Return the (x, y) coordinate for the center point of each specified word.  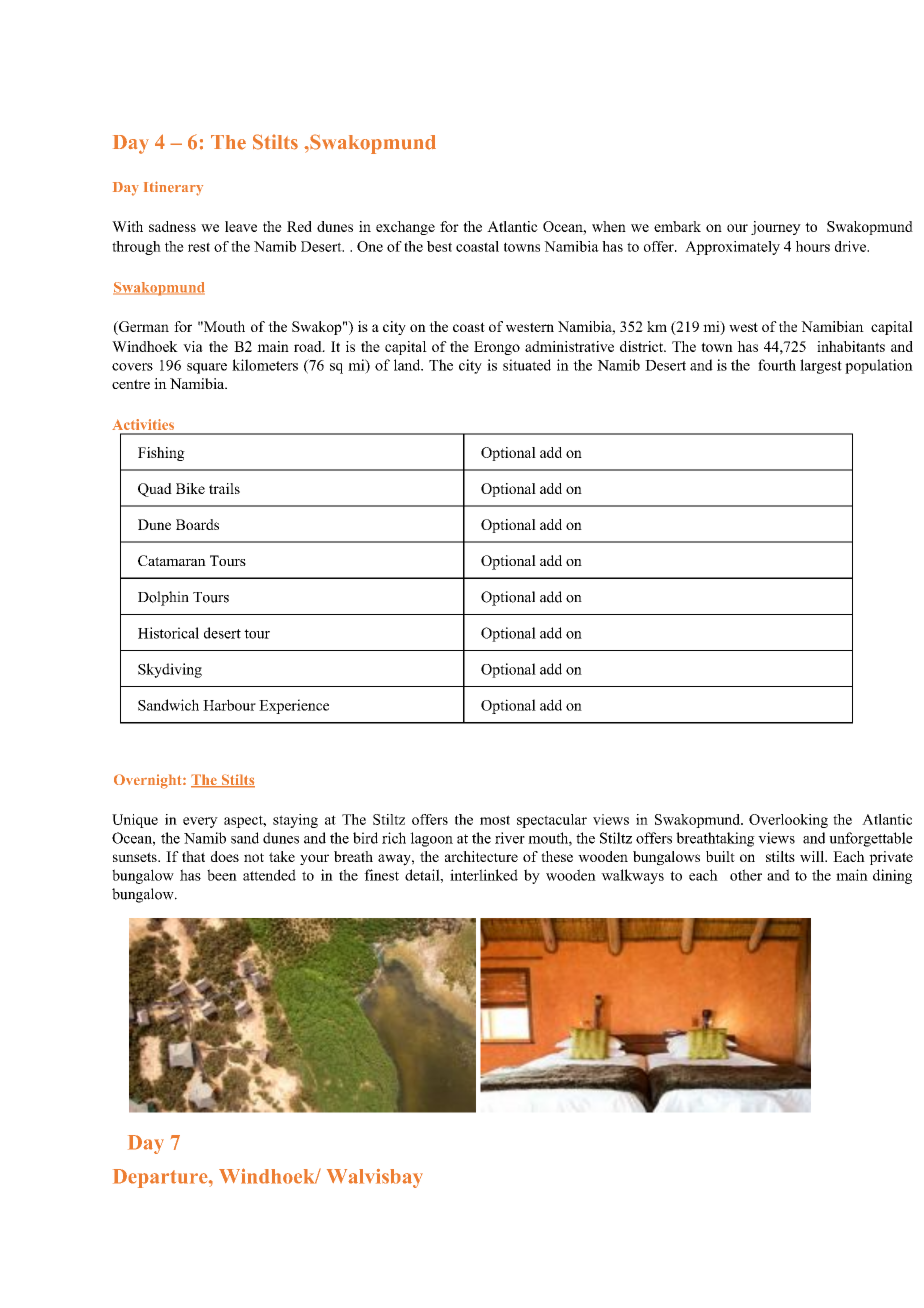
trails (224, 488)
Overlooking (788, 821)
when (609, 226)
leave (241, 226)
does (225, 856)
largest (821, 366)
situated (527, 365)
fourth (777, 365)
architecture (481, 856)
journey (776, 228)
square (207, 368)
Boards (197, 524)
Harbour (229, 705)
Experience (294, 706)
